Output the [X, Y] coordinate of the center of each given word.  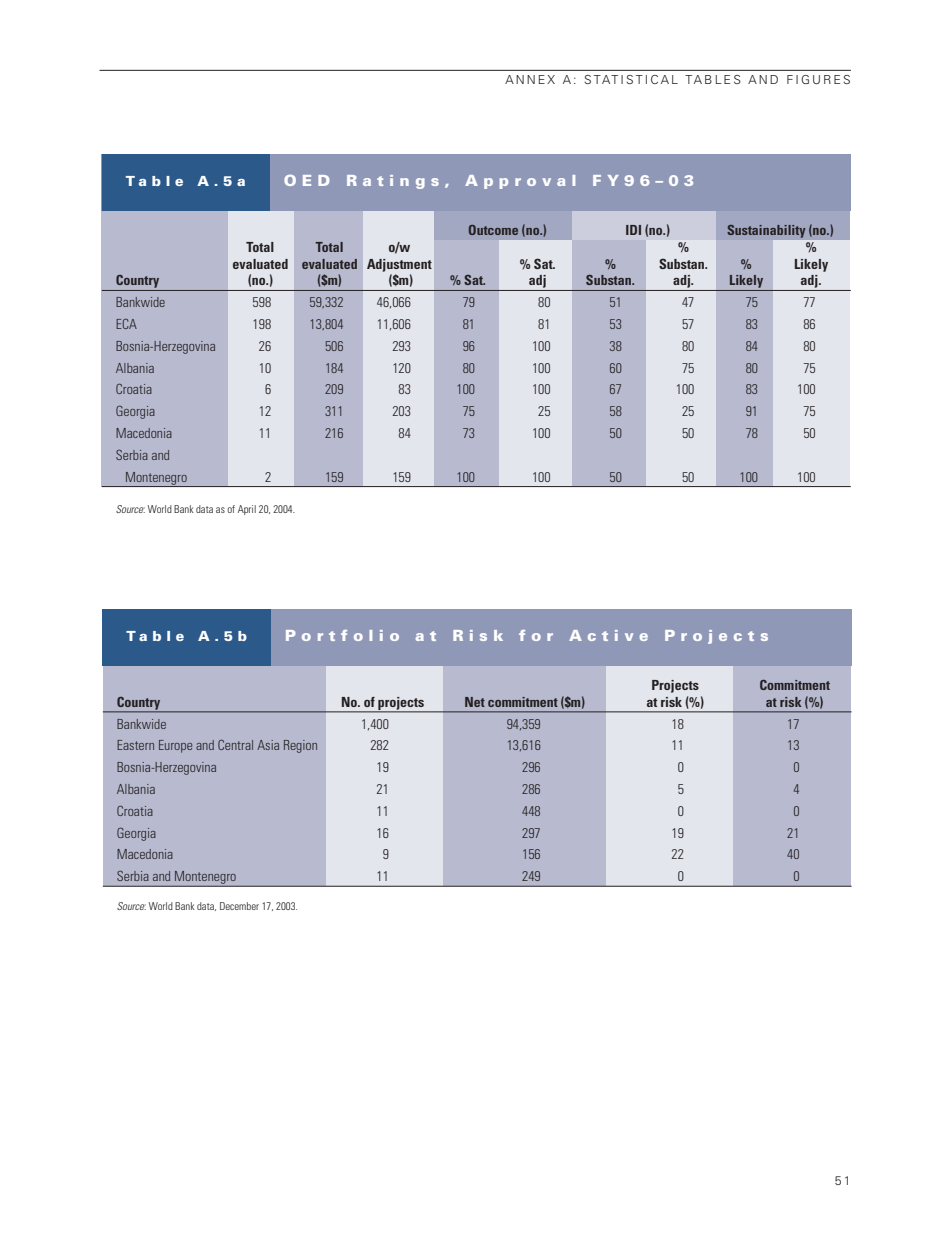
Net [475, 702]
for [536, 635]
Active [608, 635]
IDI [633, 230]
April [247, 510]
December [239, 906]
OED [306, 180]
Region [300, 746]
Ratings [393, 182]
